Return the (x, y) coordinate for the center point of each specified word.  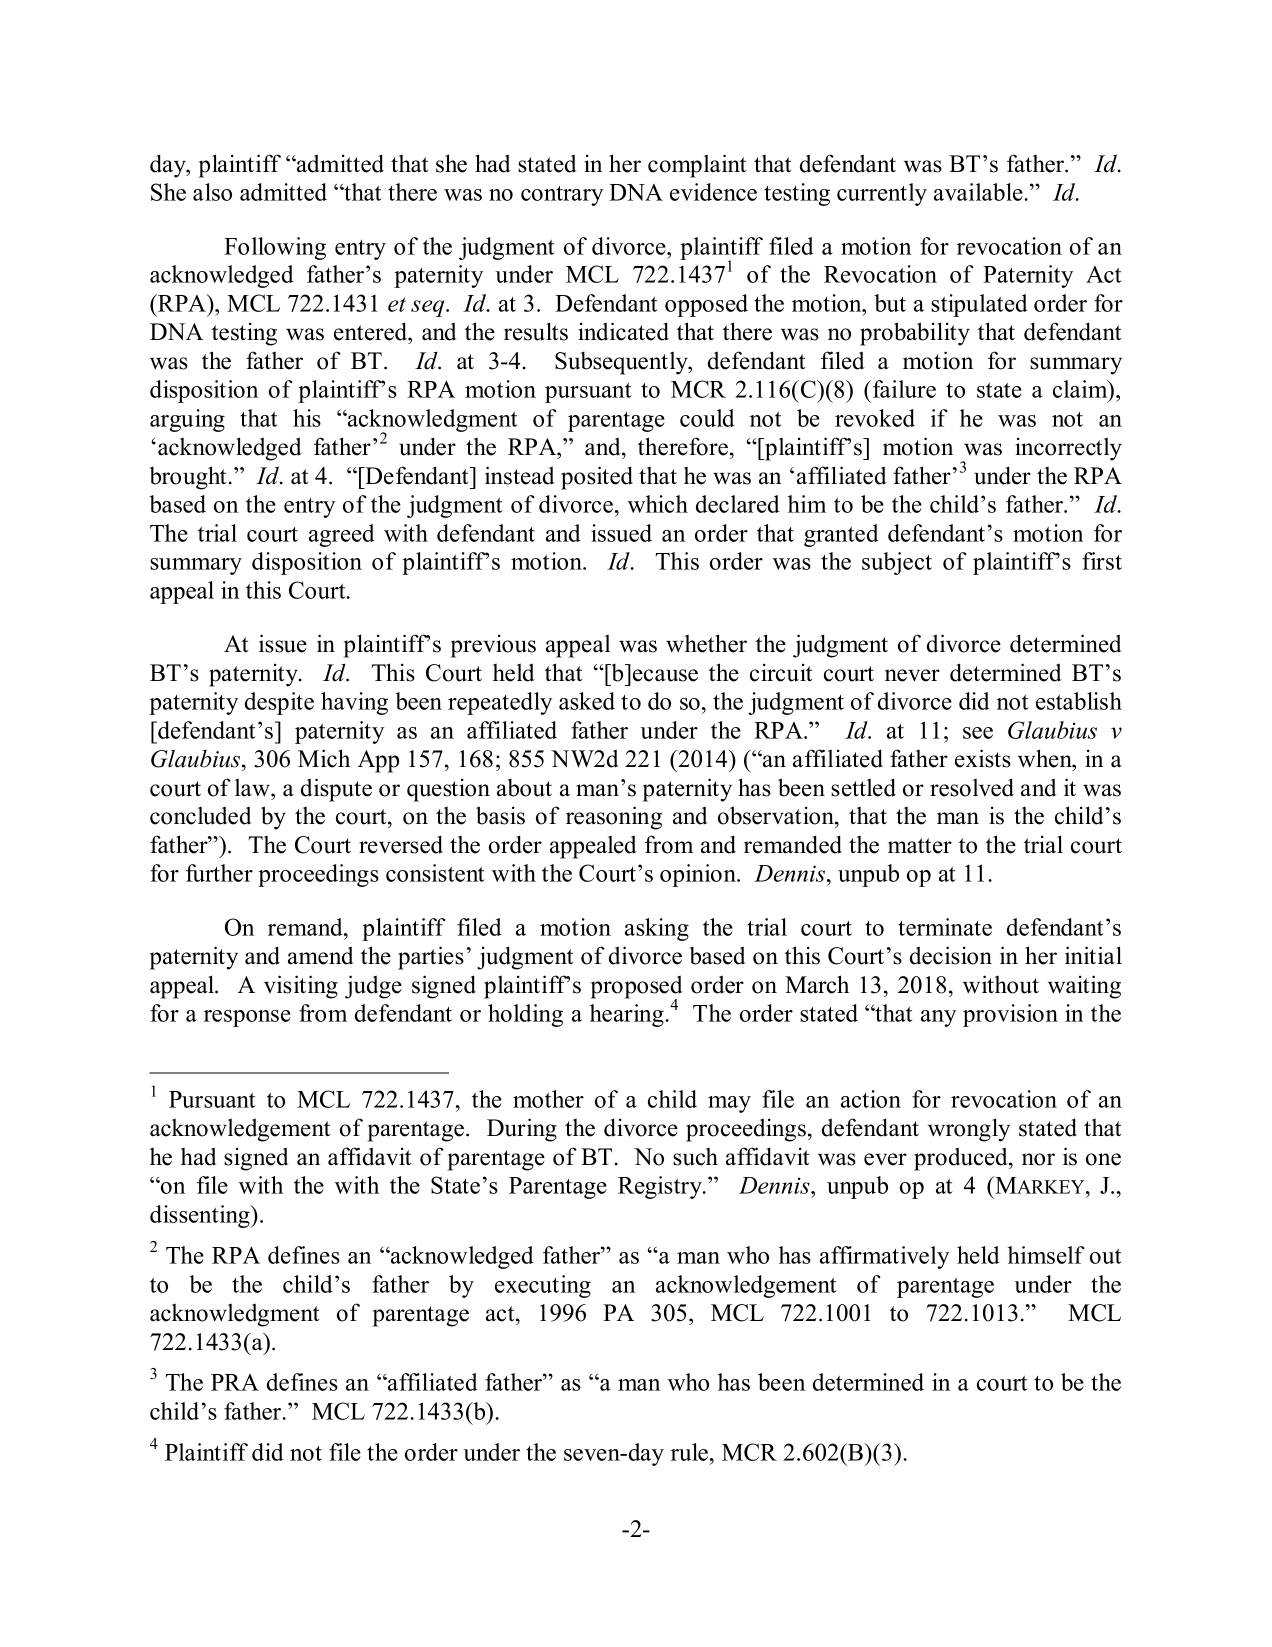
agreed (342, 535)
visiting (301, 987)
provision (1010, 1015)
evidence (713, 192)
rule (691, 1452)
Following (275, 248)
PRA (235, 1382)
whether (706, 643)
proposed (636, 988)
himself (1046, 1255)
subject (897, 563)
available (978, 192)
